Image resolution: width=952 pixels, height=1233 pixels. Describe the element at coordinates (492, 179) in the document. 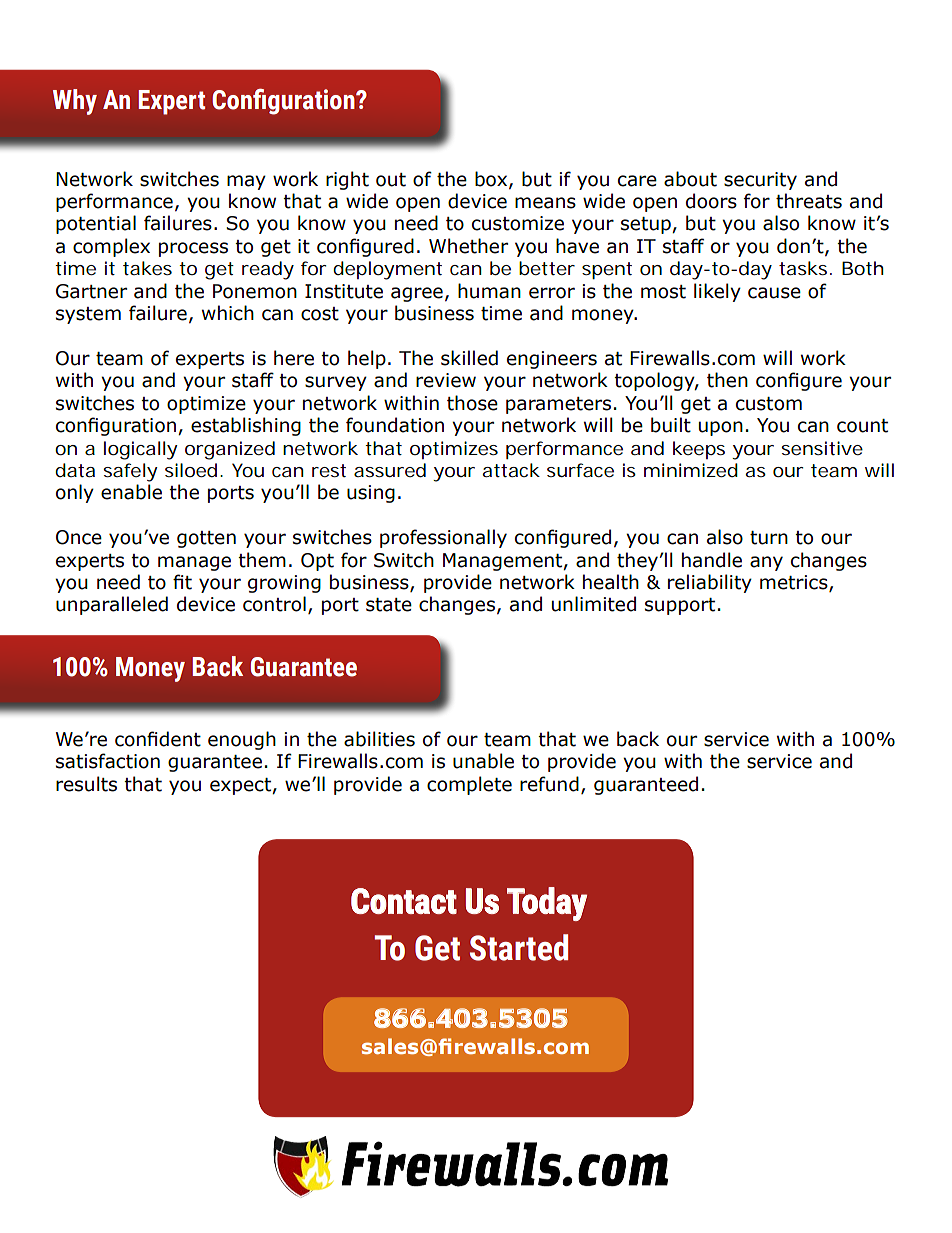

I see `box` at that location.
